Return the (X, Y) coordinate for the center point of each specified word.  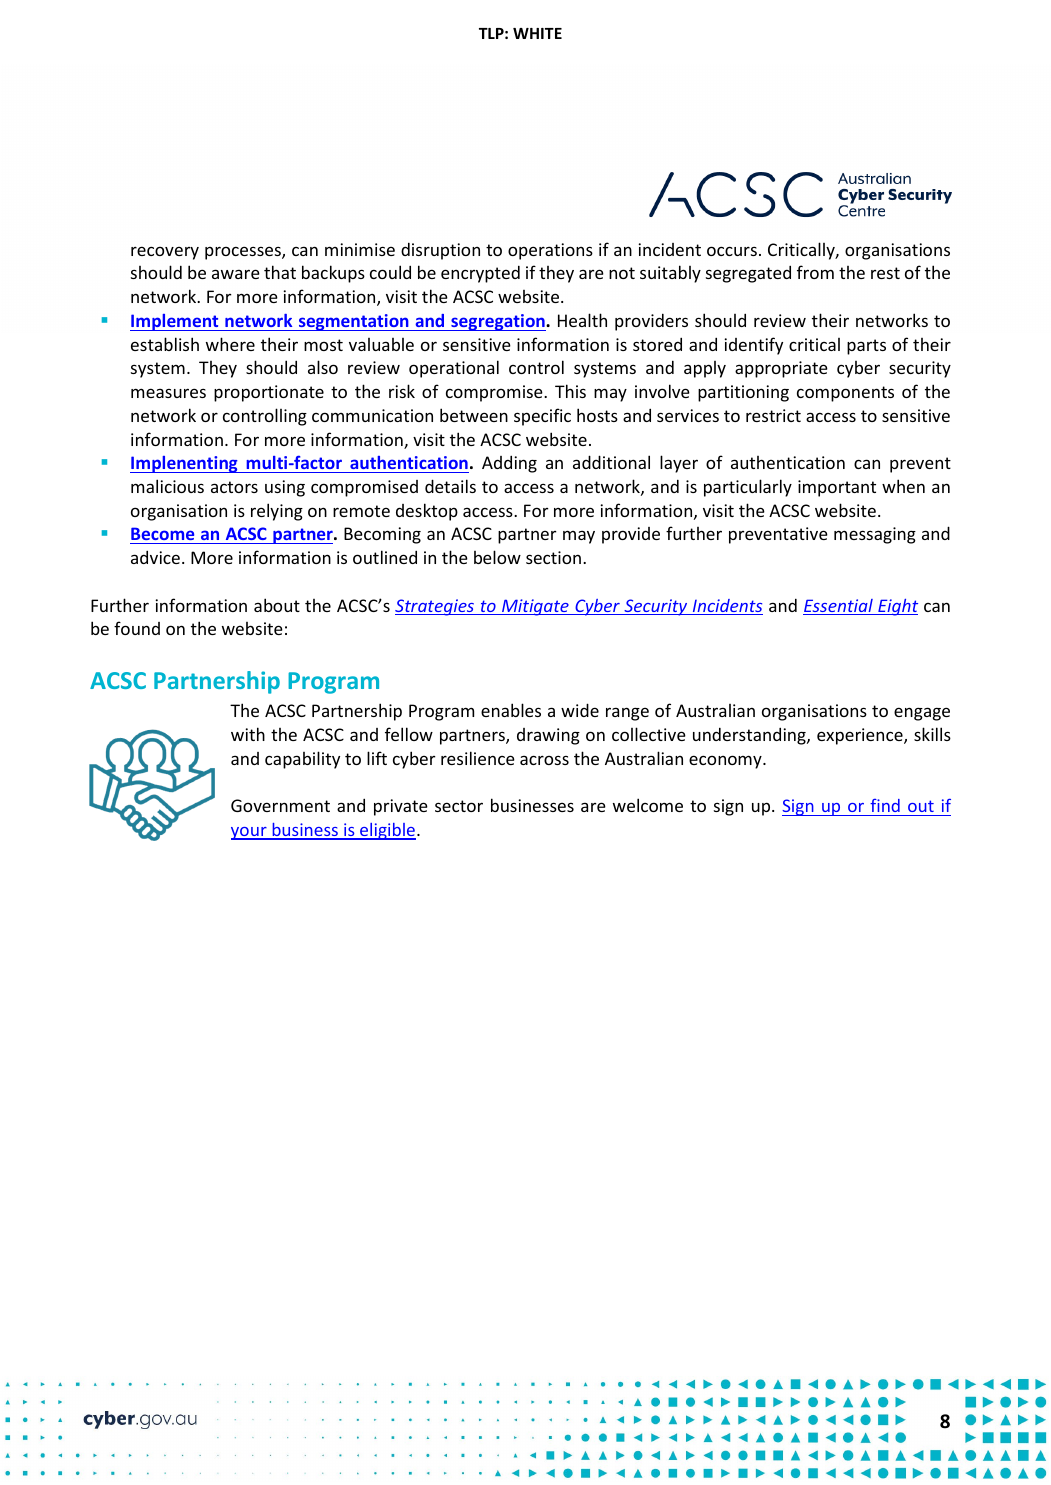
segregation (498, 322)
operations (550, 251)
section (553, 557)
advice (155, 557)
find (885, 805)
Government (280, 805)
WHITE (537, 33)
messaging (875, 535)
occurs (732, 251)
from (815, 272)
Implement (175, 322)
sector (459, 806)
